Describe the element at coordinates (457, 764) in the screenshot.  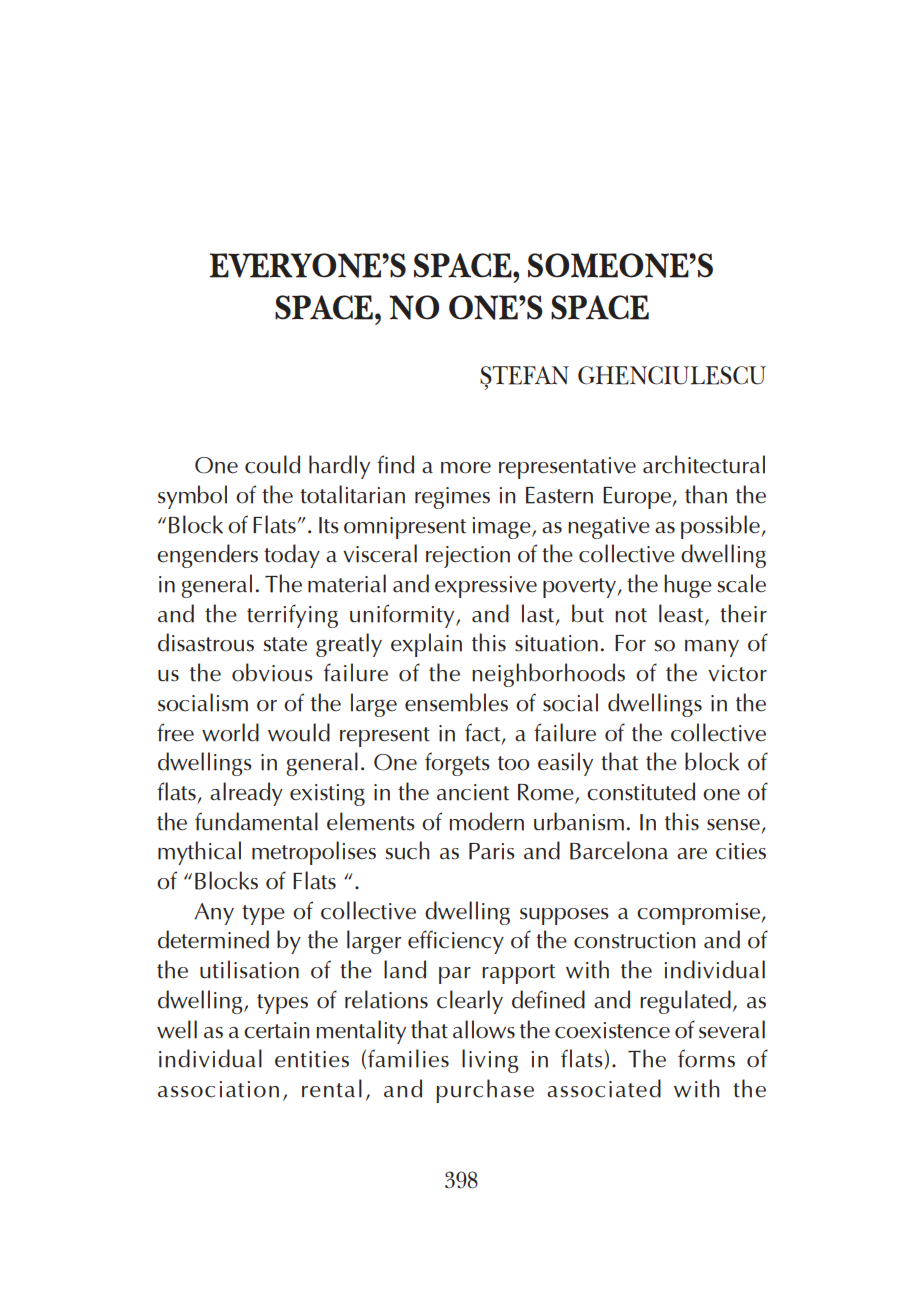
I see `forgets` at that location.
